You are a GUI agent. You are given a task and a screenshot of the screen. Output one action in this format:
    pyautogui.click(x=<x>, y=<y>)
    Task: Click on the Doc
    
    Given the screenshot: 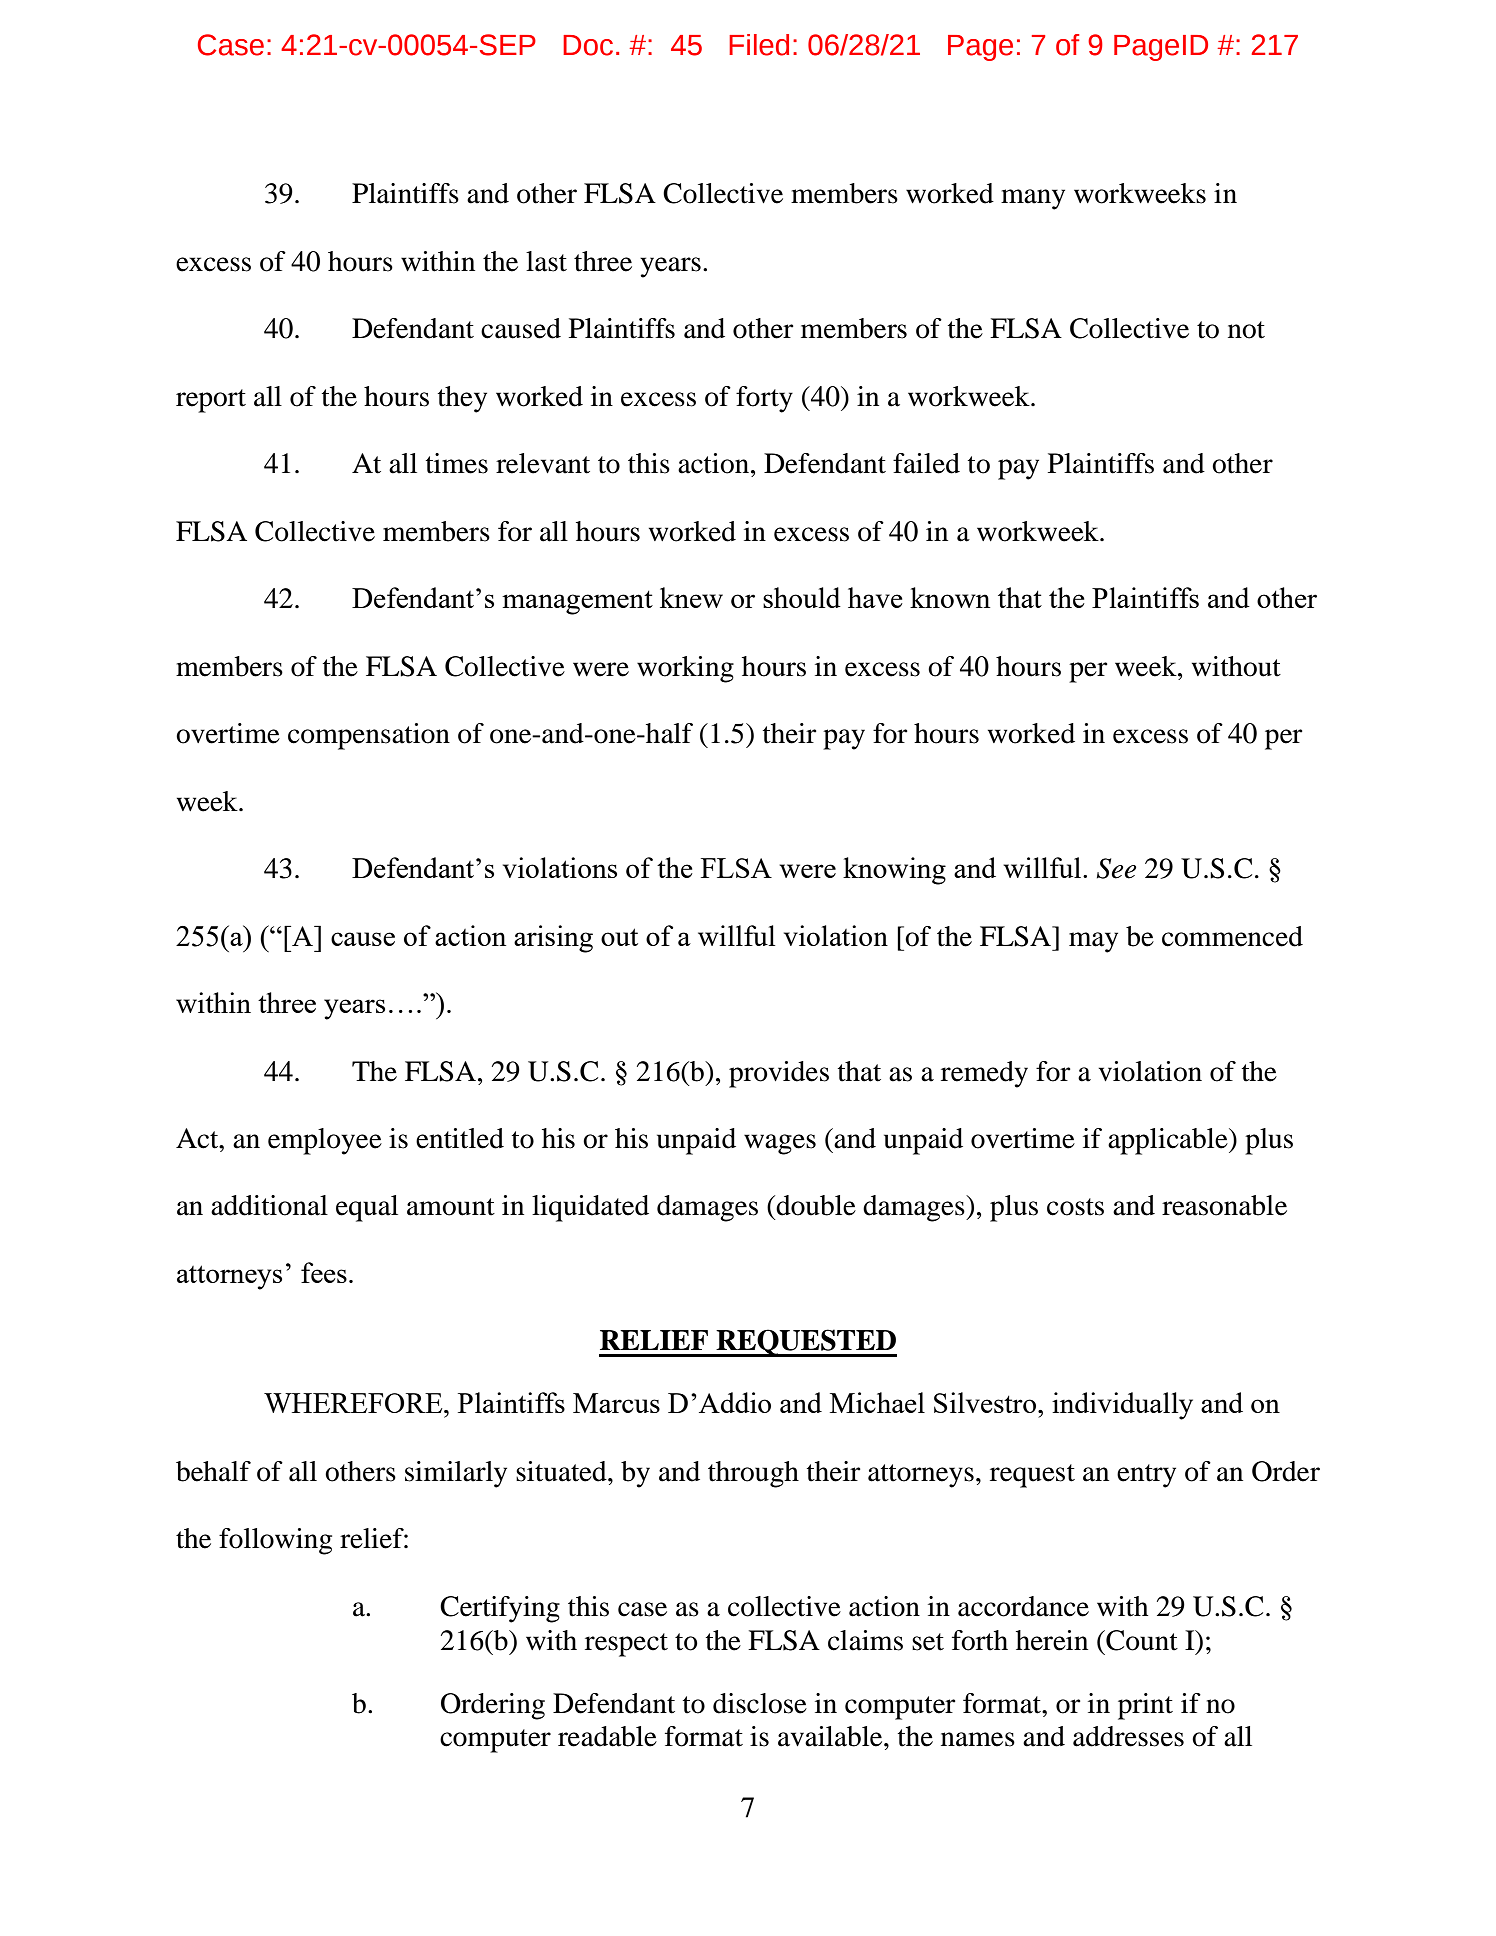 What is the action you would take?
    pyautogui.click(x=588, y=45)
